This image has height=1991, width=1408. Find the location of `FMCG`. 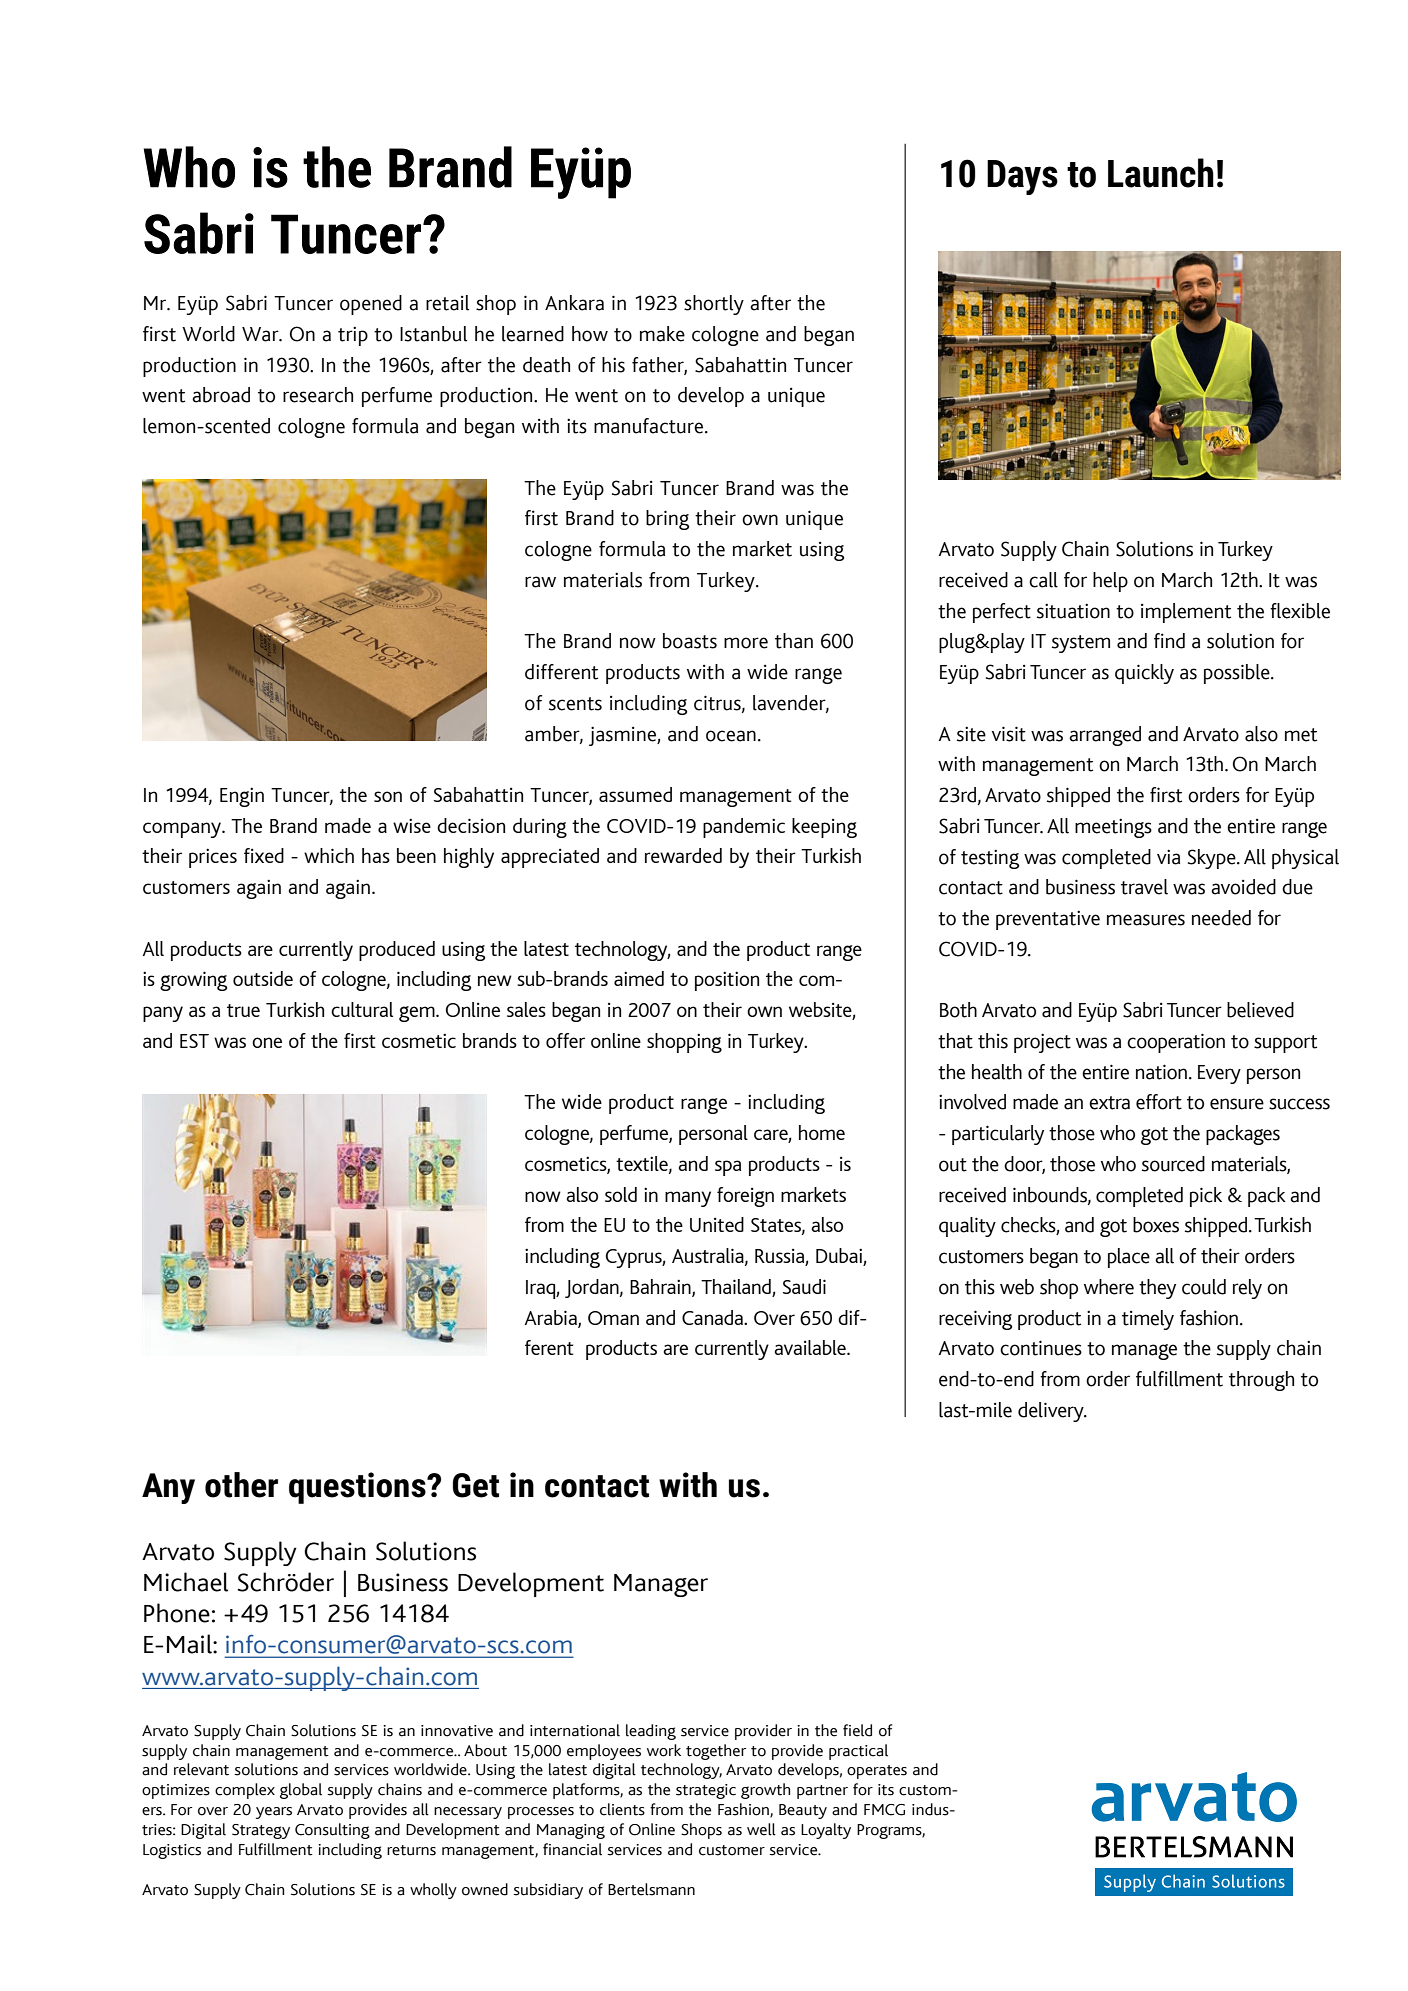

FMCG is located at coordinates (884, 1810).
